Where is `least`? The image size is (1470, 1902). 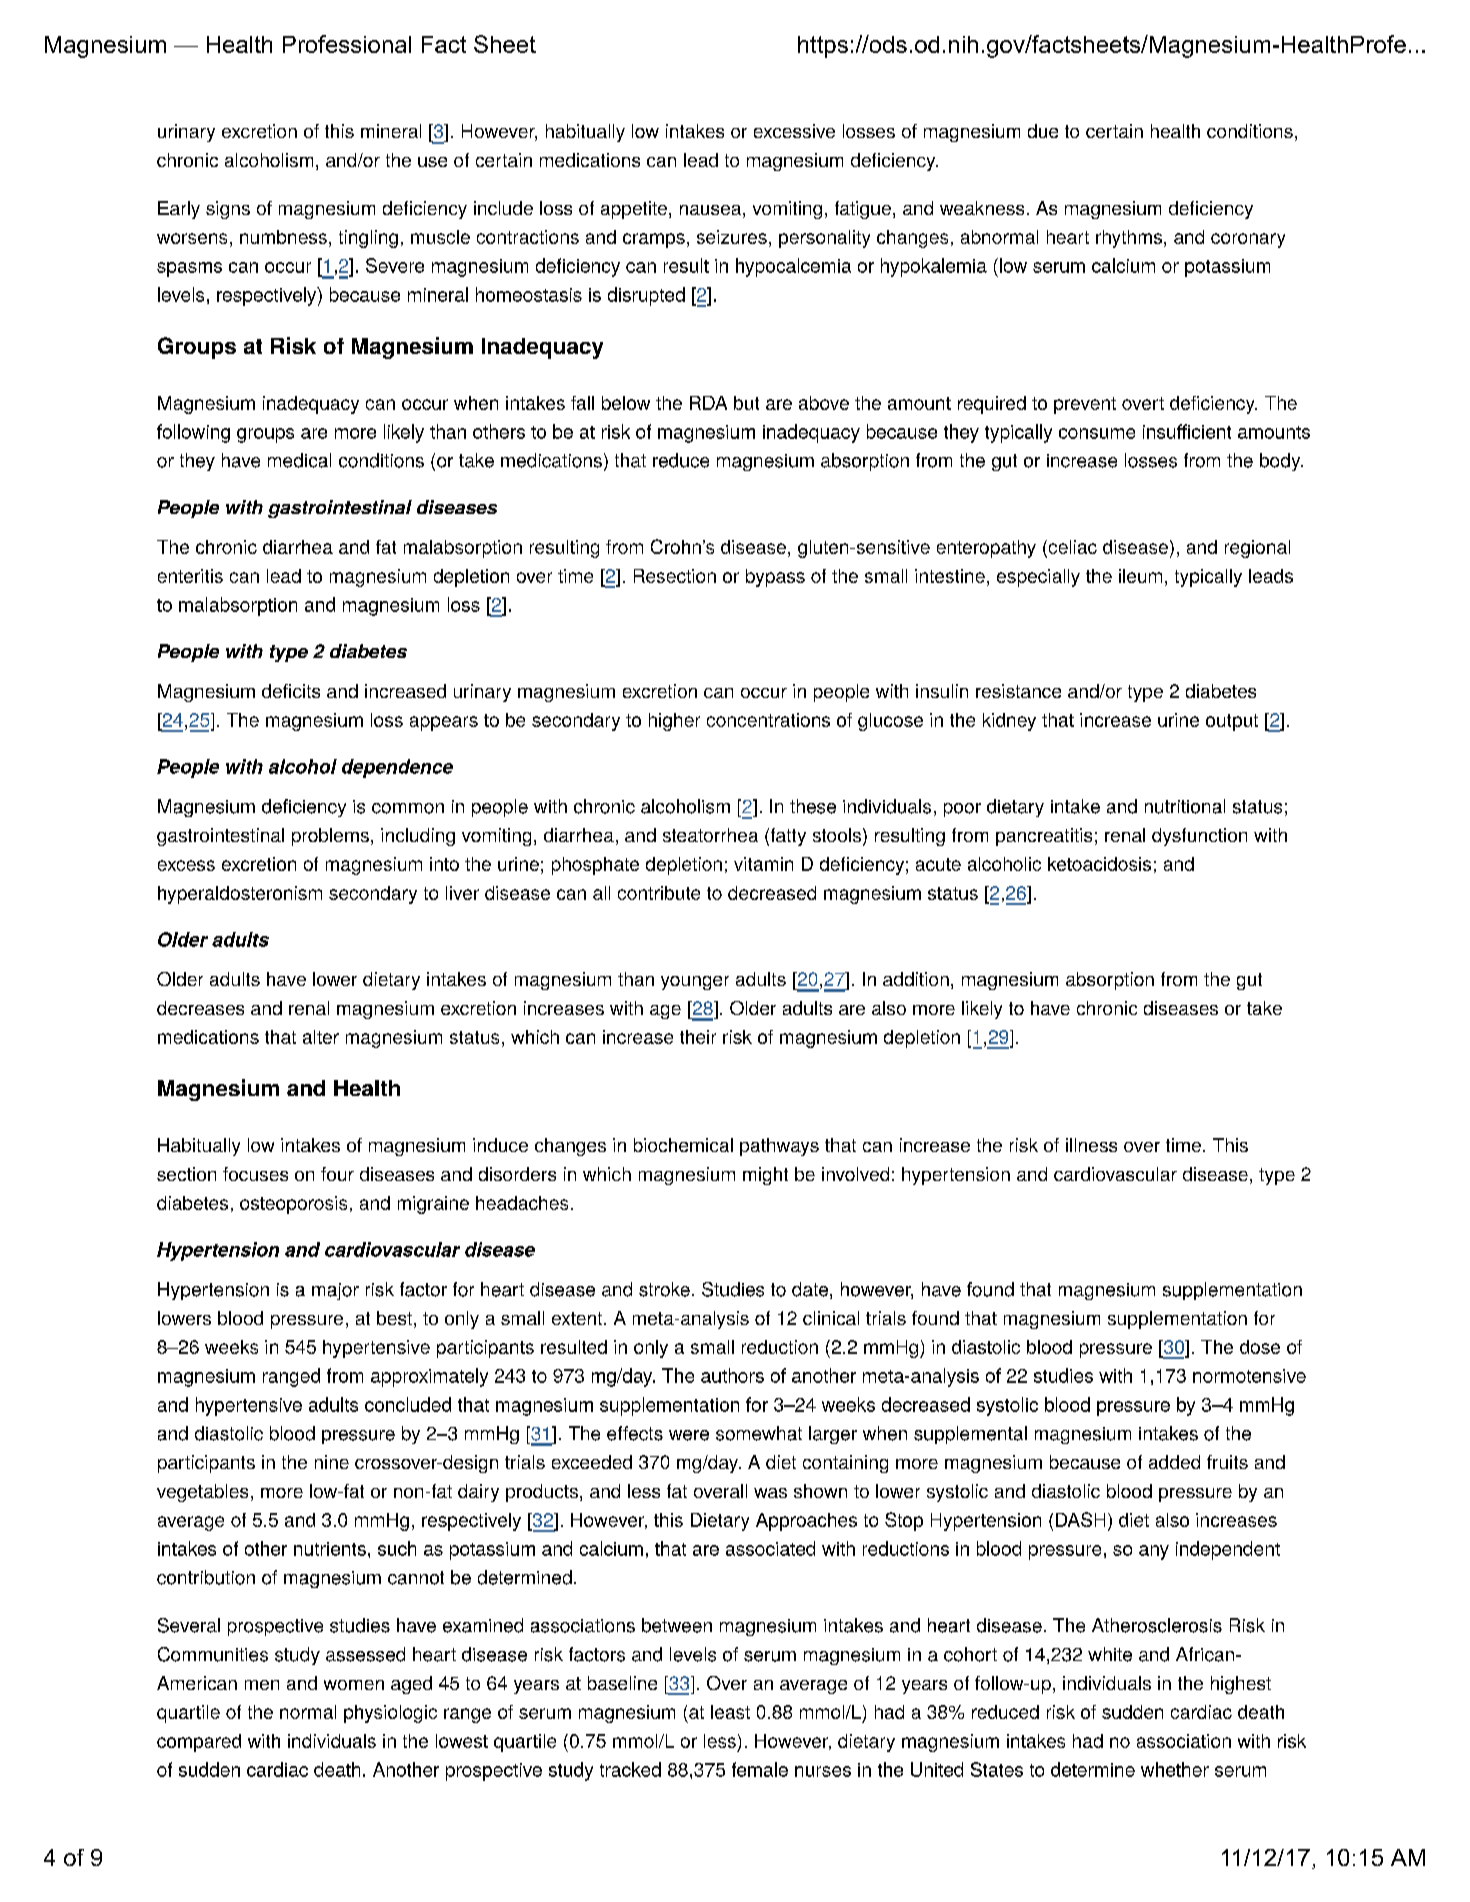
least is located at coordinates (730, 1712).
